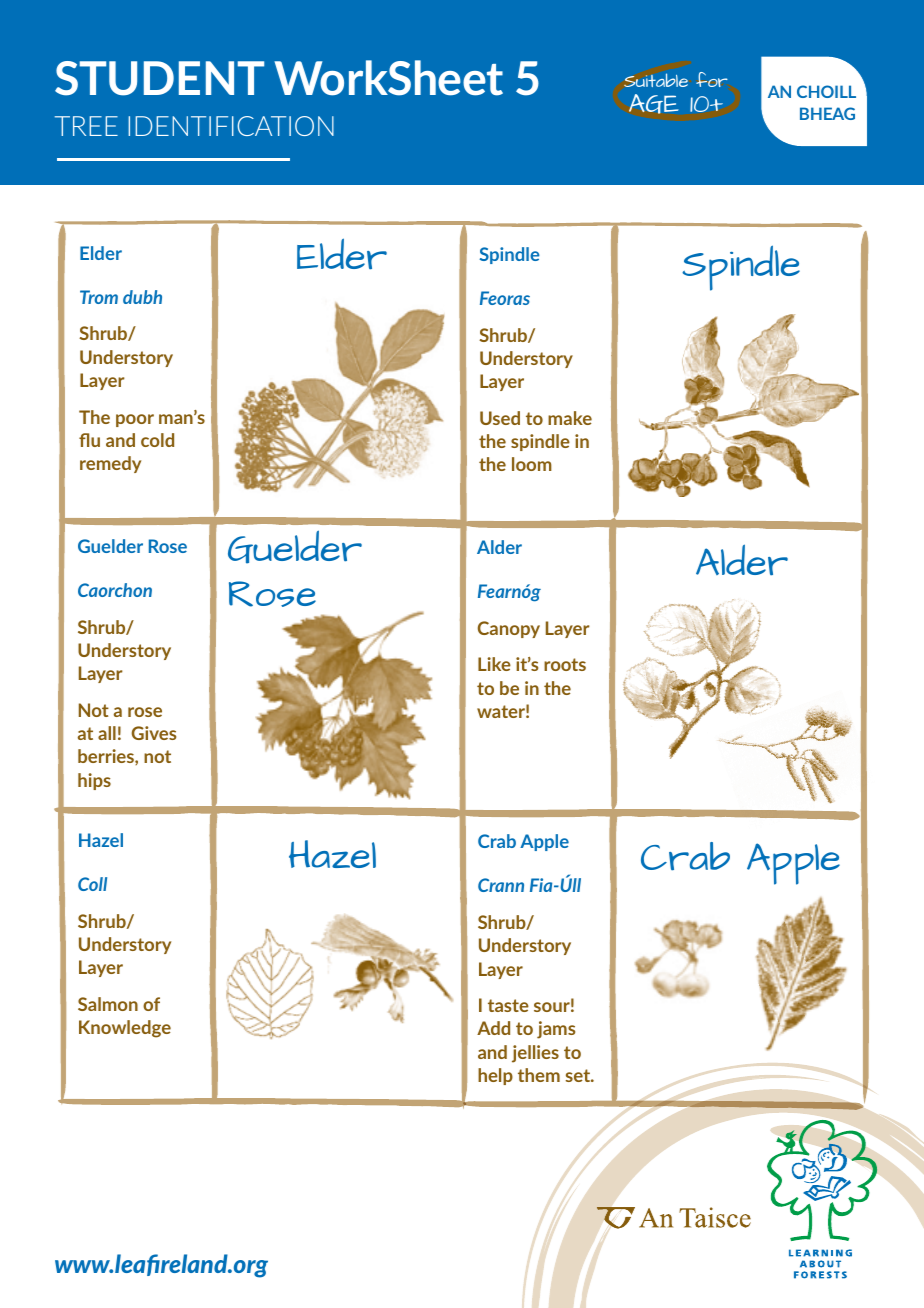  What do you see at coordinates (654, 104) in the screenshot?
I see `AGE` at bounding box center [654, 104].
